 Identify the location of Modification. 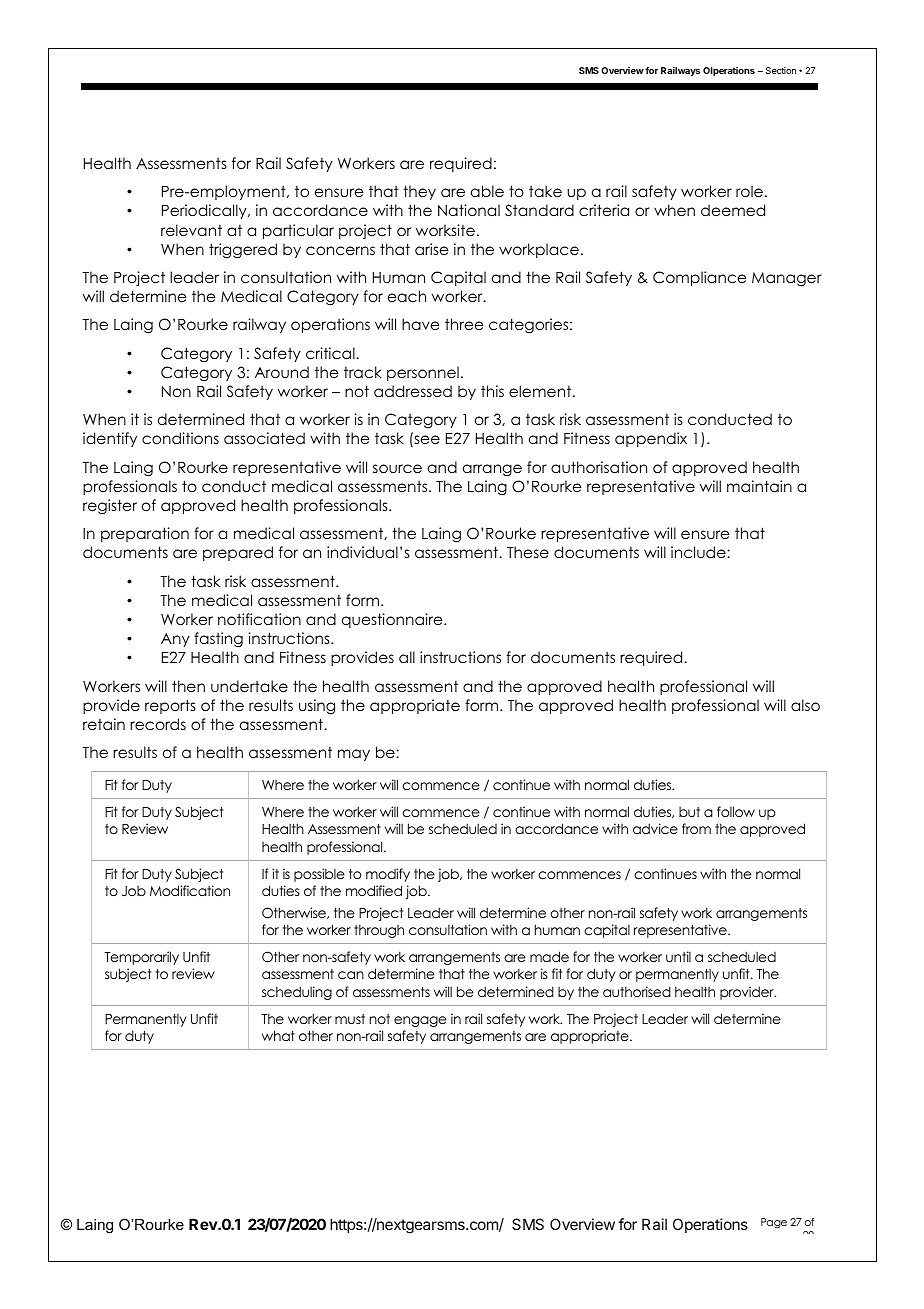
(190, 890).
